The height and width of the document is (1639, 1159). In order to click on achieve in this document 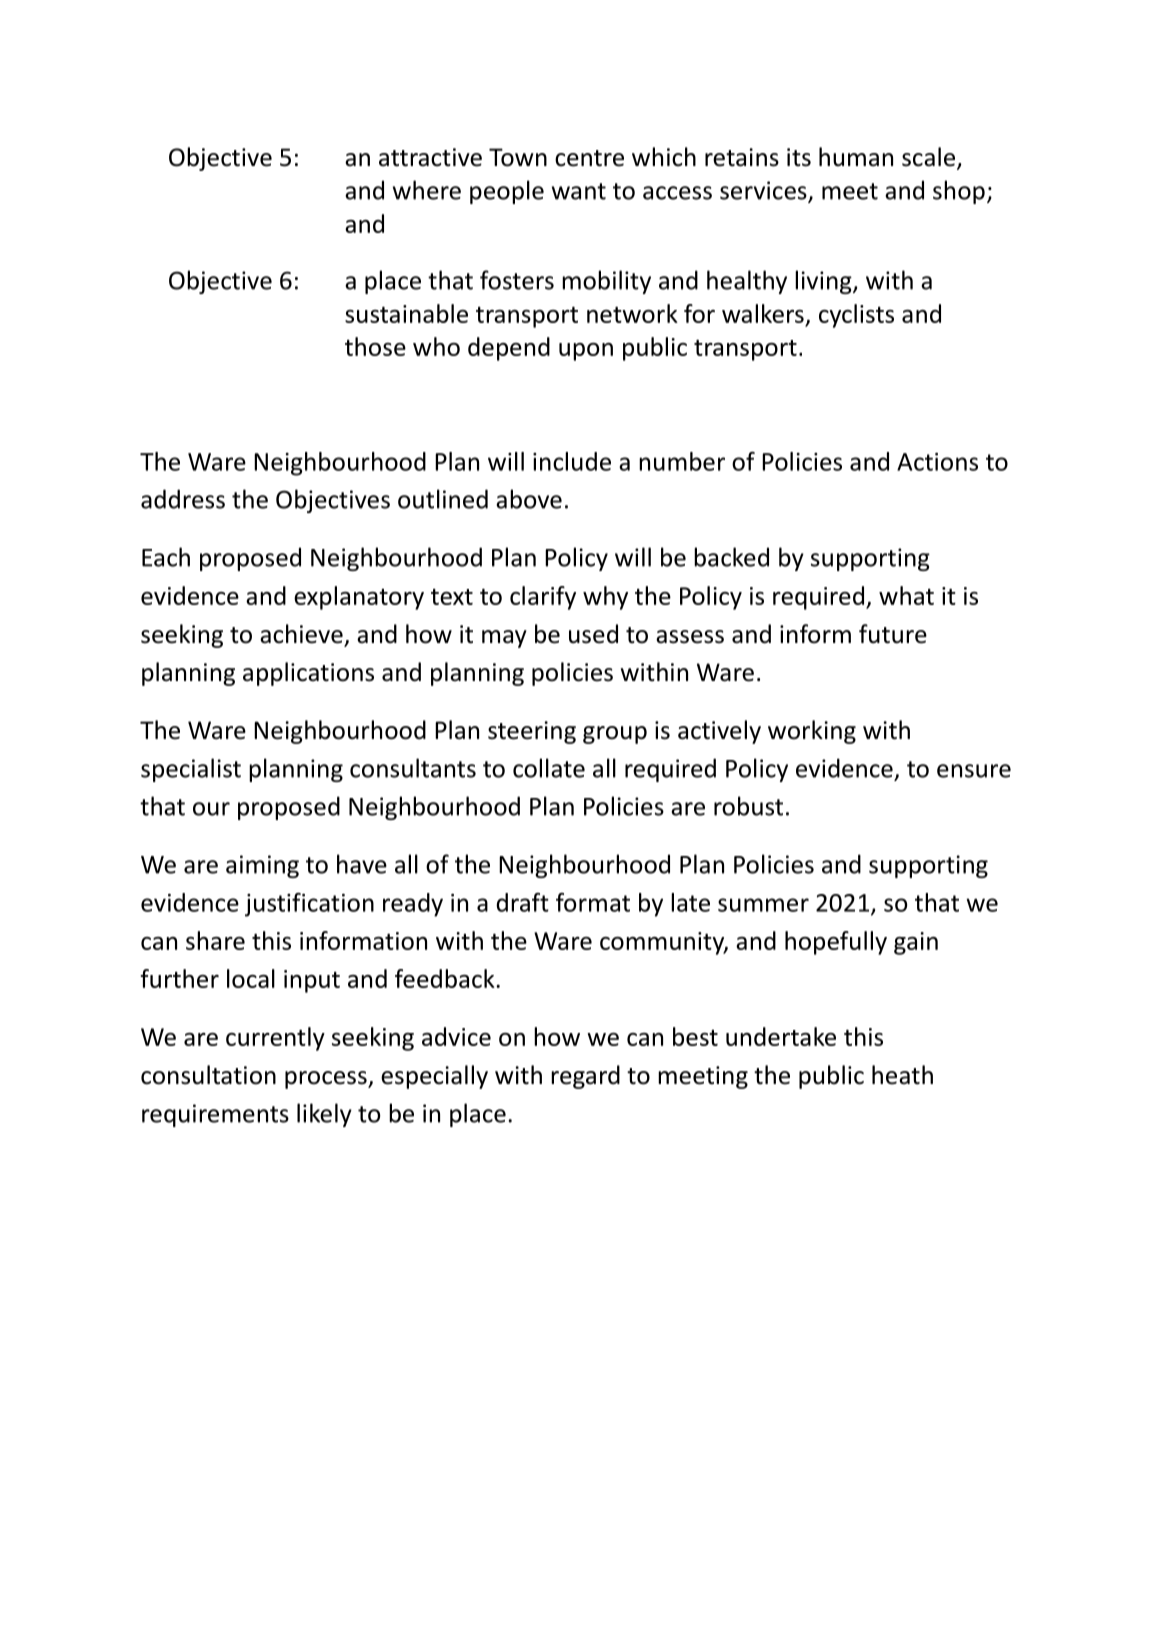, I will do `click(301, 634)`.
